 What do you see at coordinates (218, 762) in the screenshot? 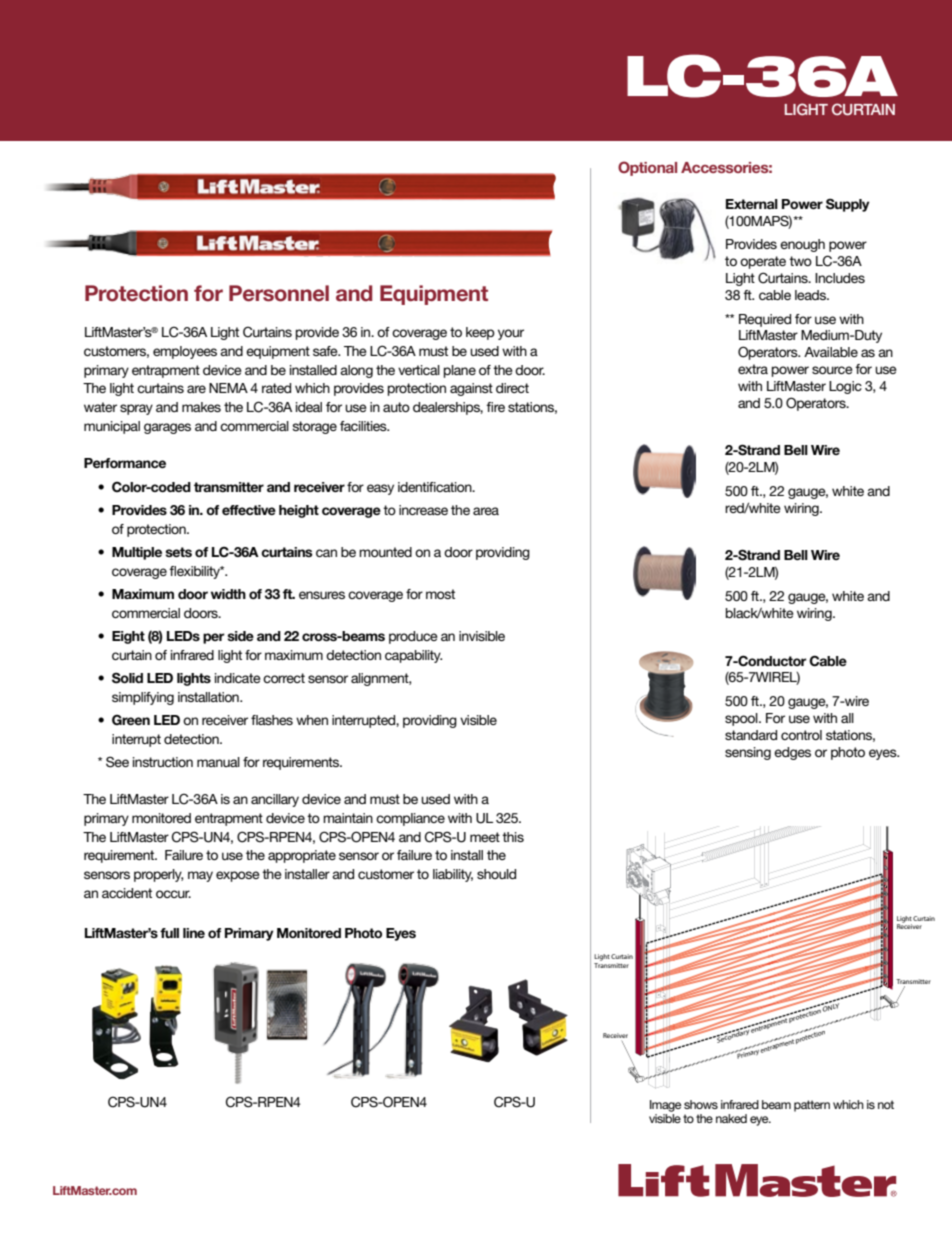
I see `manual` at bounding box center [218, 762].
